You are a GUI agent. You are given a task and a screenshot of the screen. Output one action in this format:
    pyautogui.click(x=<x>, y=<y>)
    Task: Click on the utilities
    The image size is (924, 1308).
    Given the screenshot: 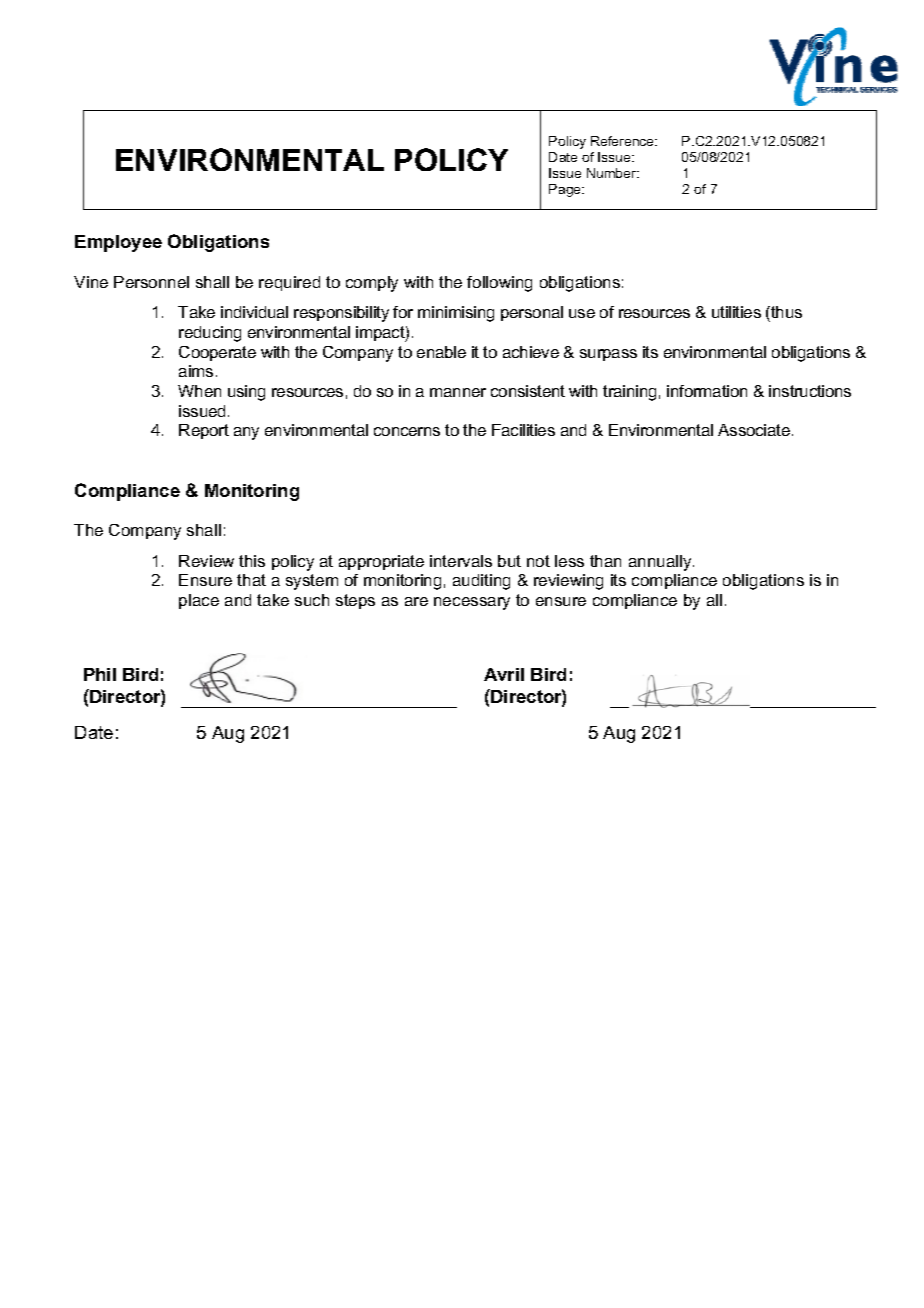 What is the action you would take?
    pyautogui.click(x=736, y=312)
